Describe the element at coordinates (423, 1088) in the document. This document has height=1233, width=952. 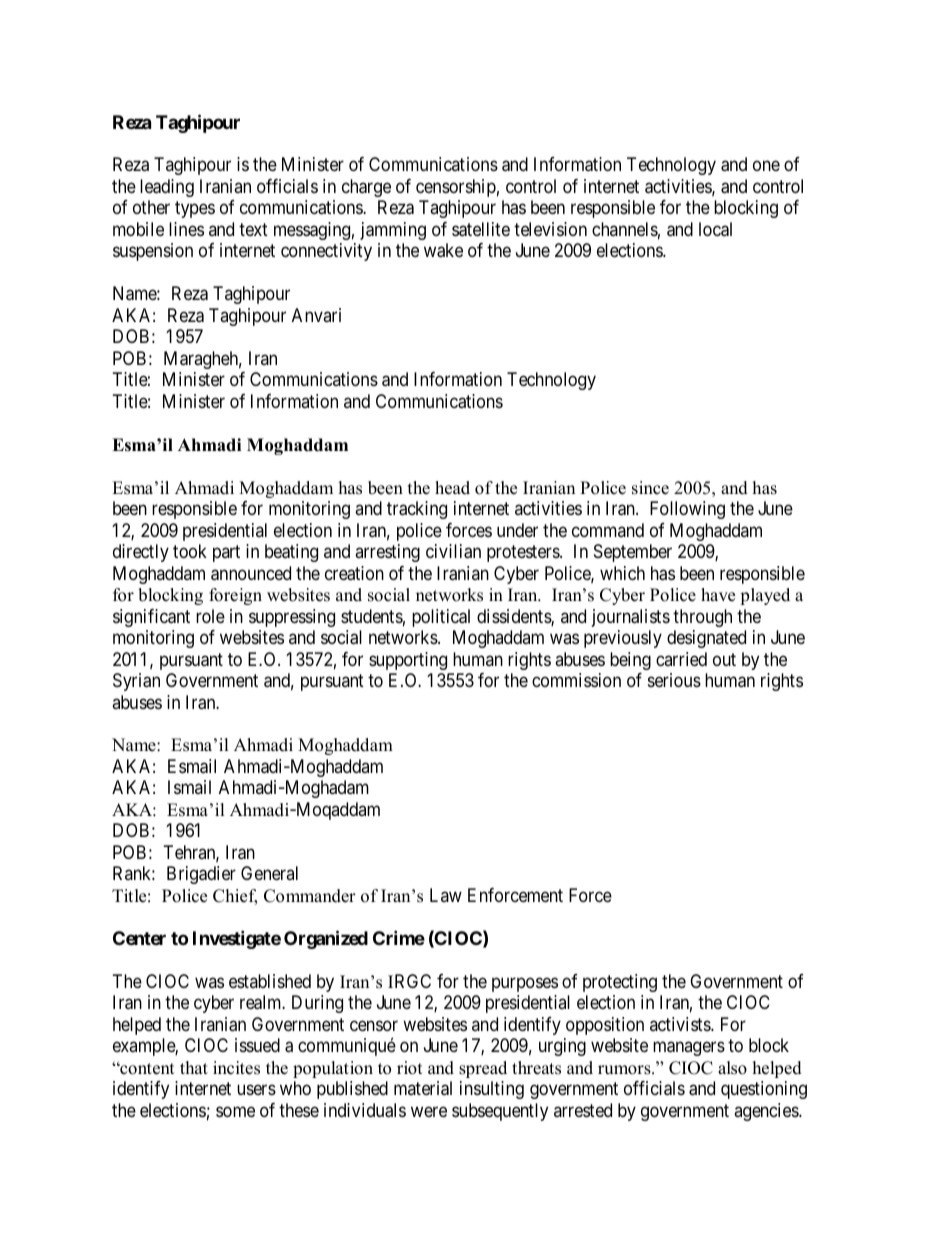
I see `material` at that location.
